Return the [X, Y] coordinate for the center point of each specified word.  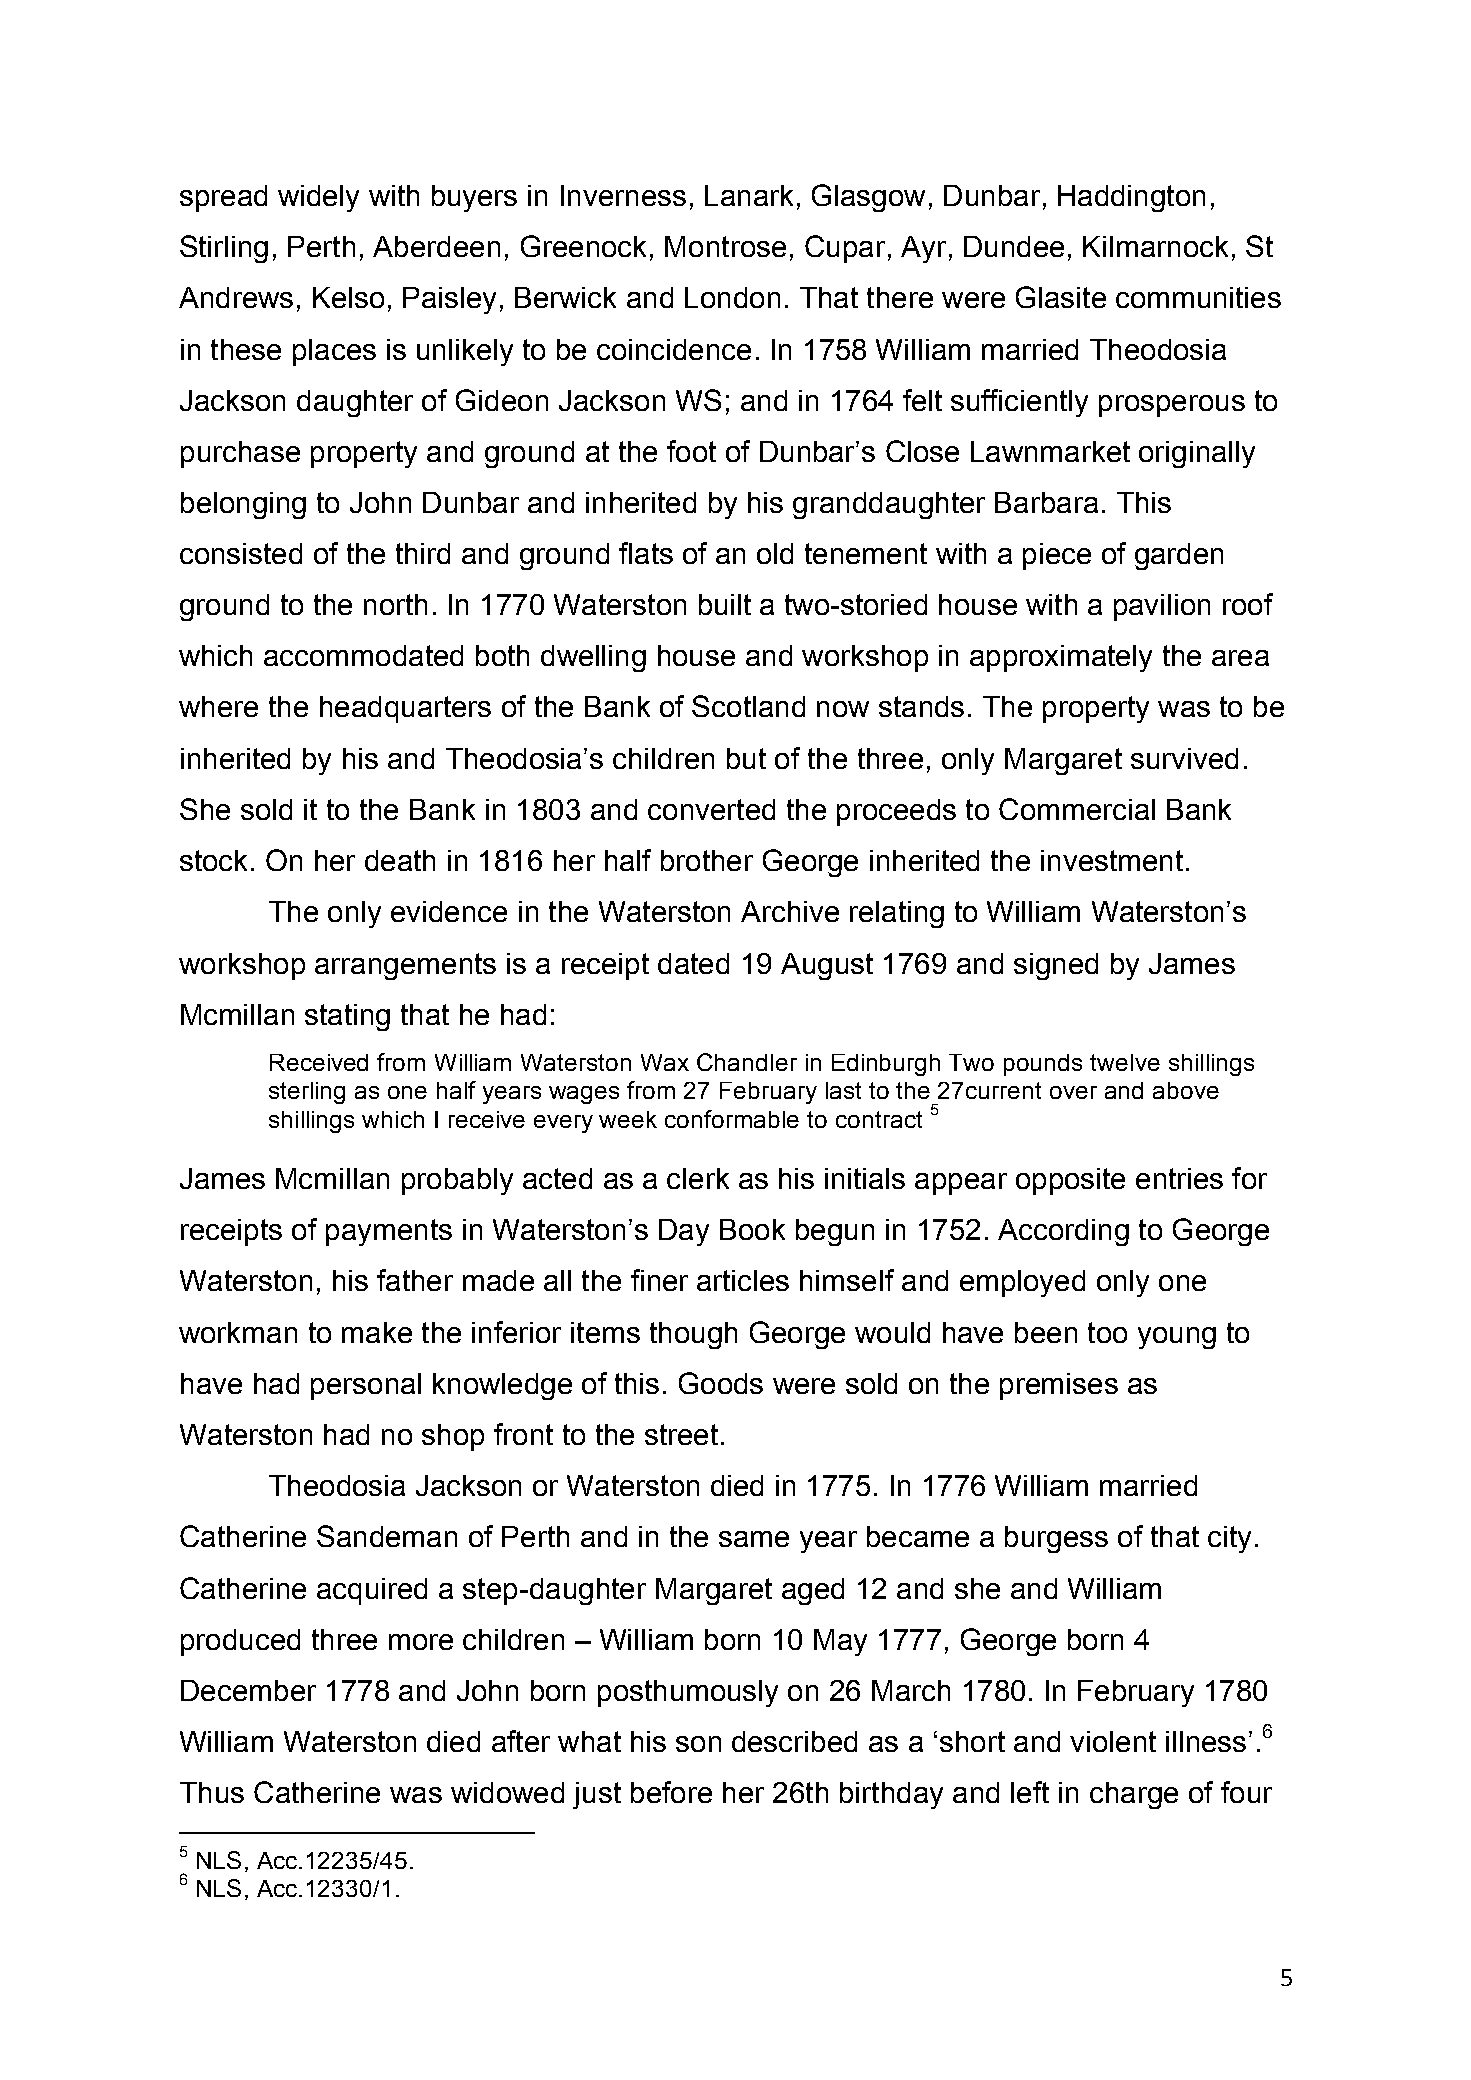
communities [1198, 297]
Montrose [725, 246]
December [248, 1690]
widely [318, 198]
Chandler [747, 1062]
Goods [721, 1383]
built [725, 604]
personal [366, 1386]
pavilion [1162, 607]
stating [347, 1017]
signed [1056, 966]
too [1107, 1332]
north [395, 604]
